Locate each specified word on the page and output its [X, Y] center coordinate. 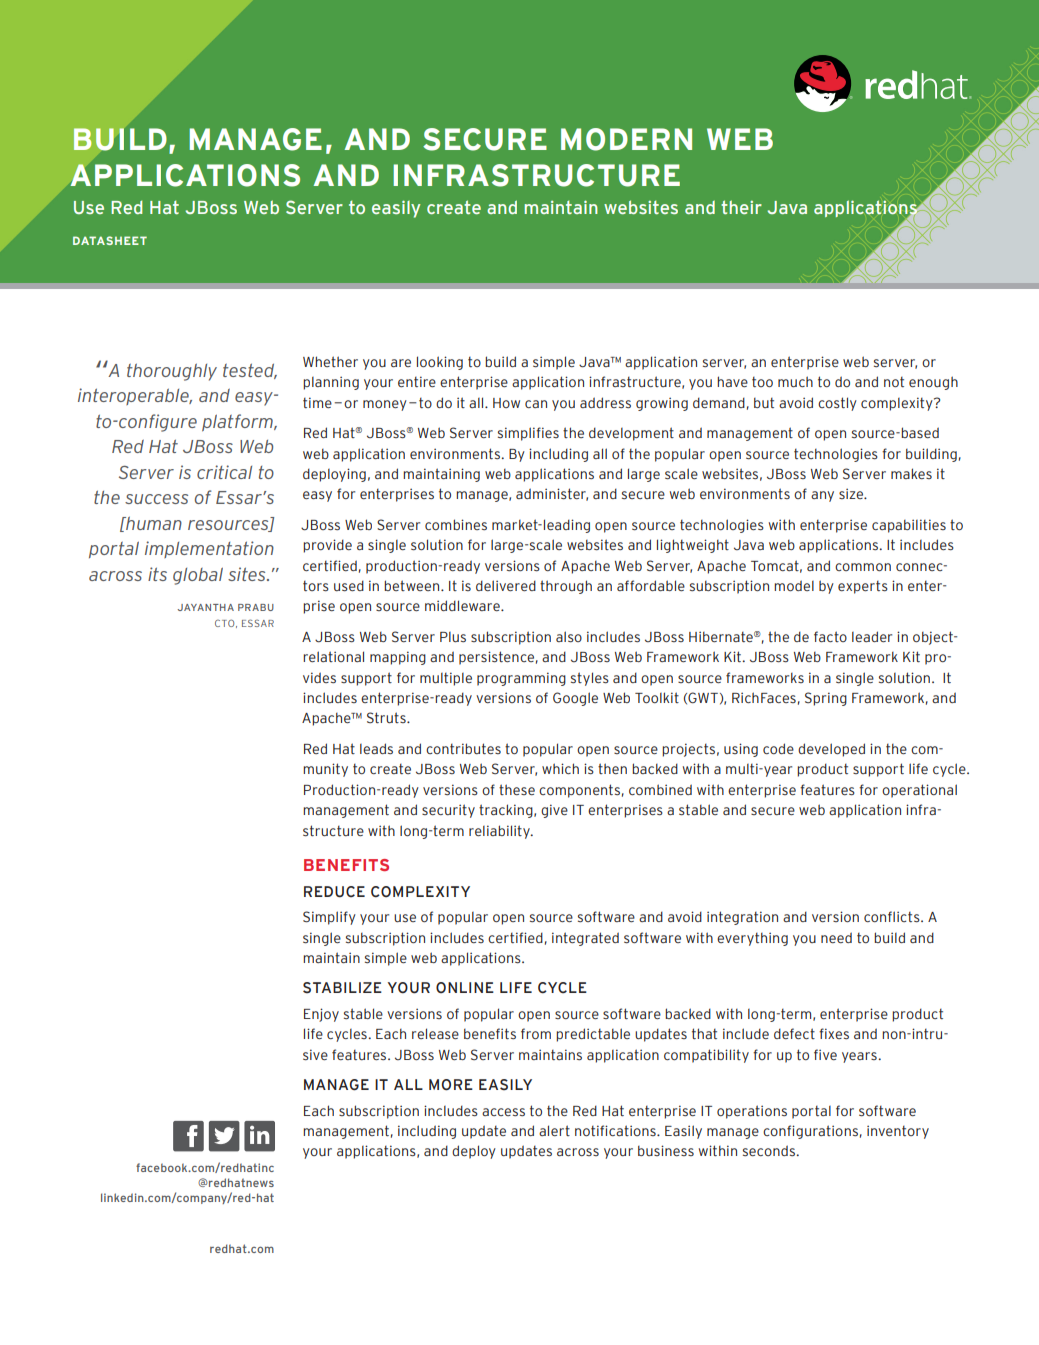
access [503, 1112]
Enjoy [321, 1015]
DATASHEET [110, 240]
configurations [810, 1132]
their [741, 207]
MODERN [626, 139]
